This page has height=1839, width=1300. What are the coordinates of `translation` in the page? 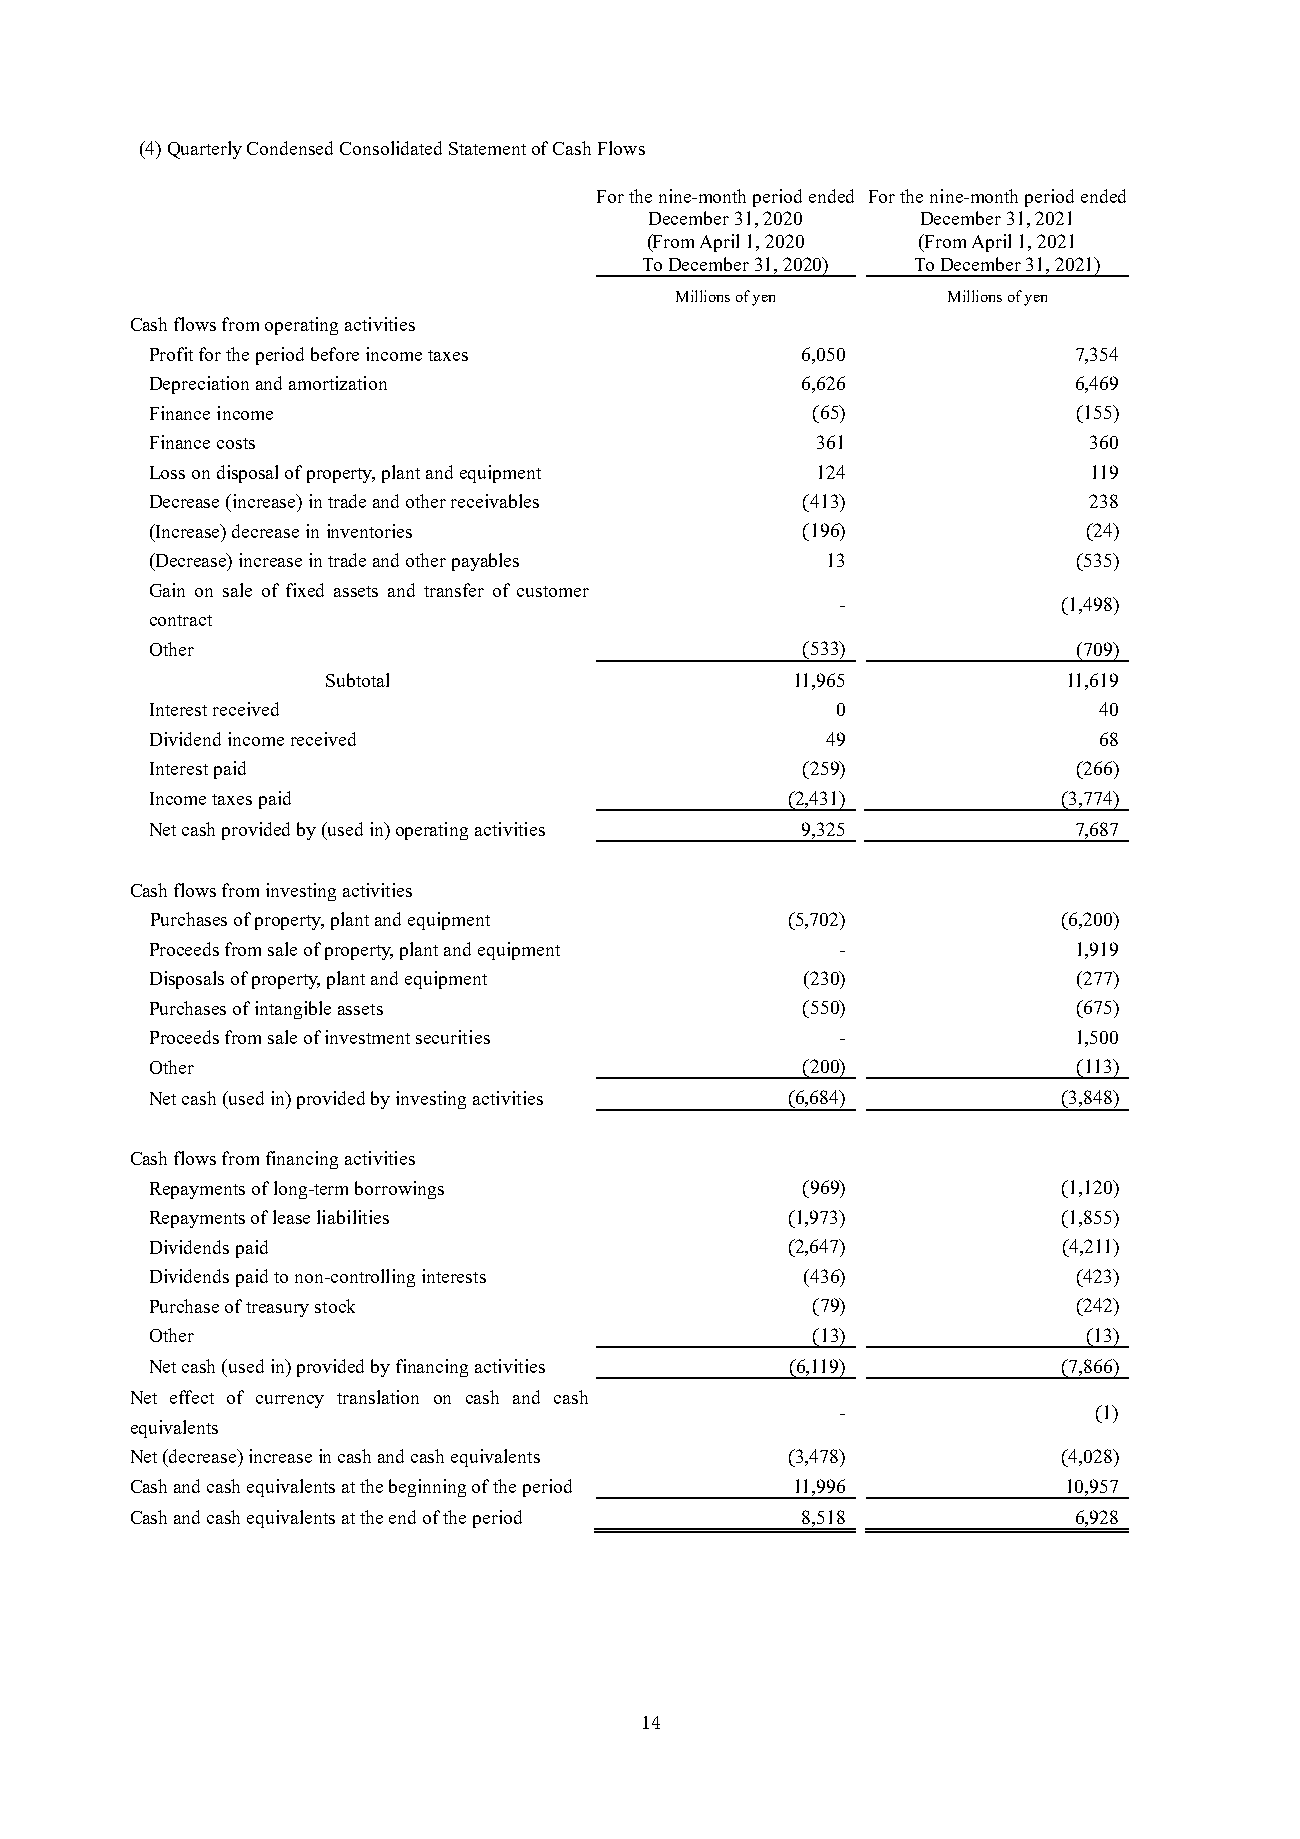 It's located at (378, 1397).
